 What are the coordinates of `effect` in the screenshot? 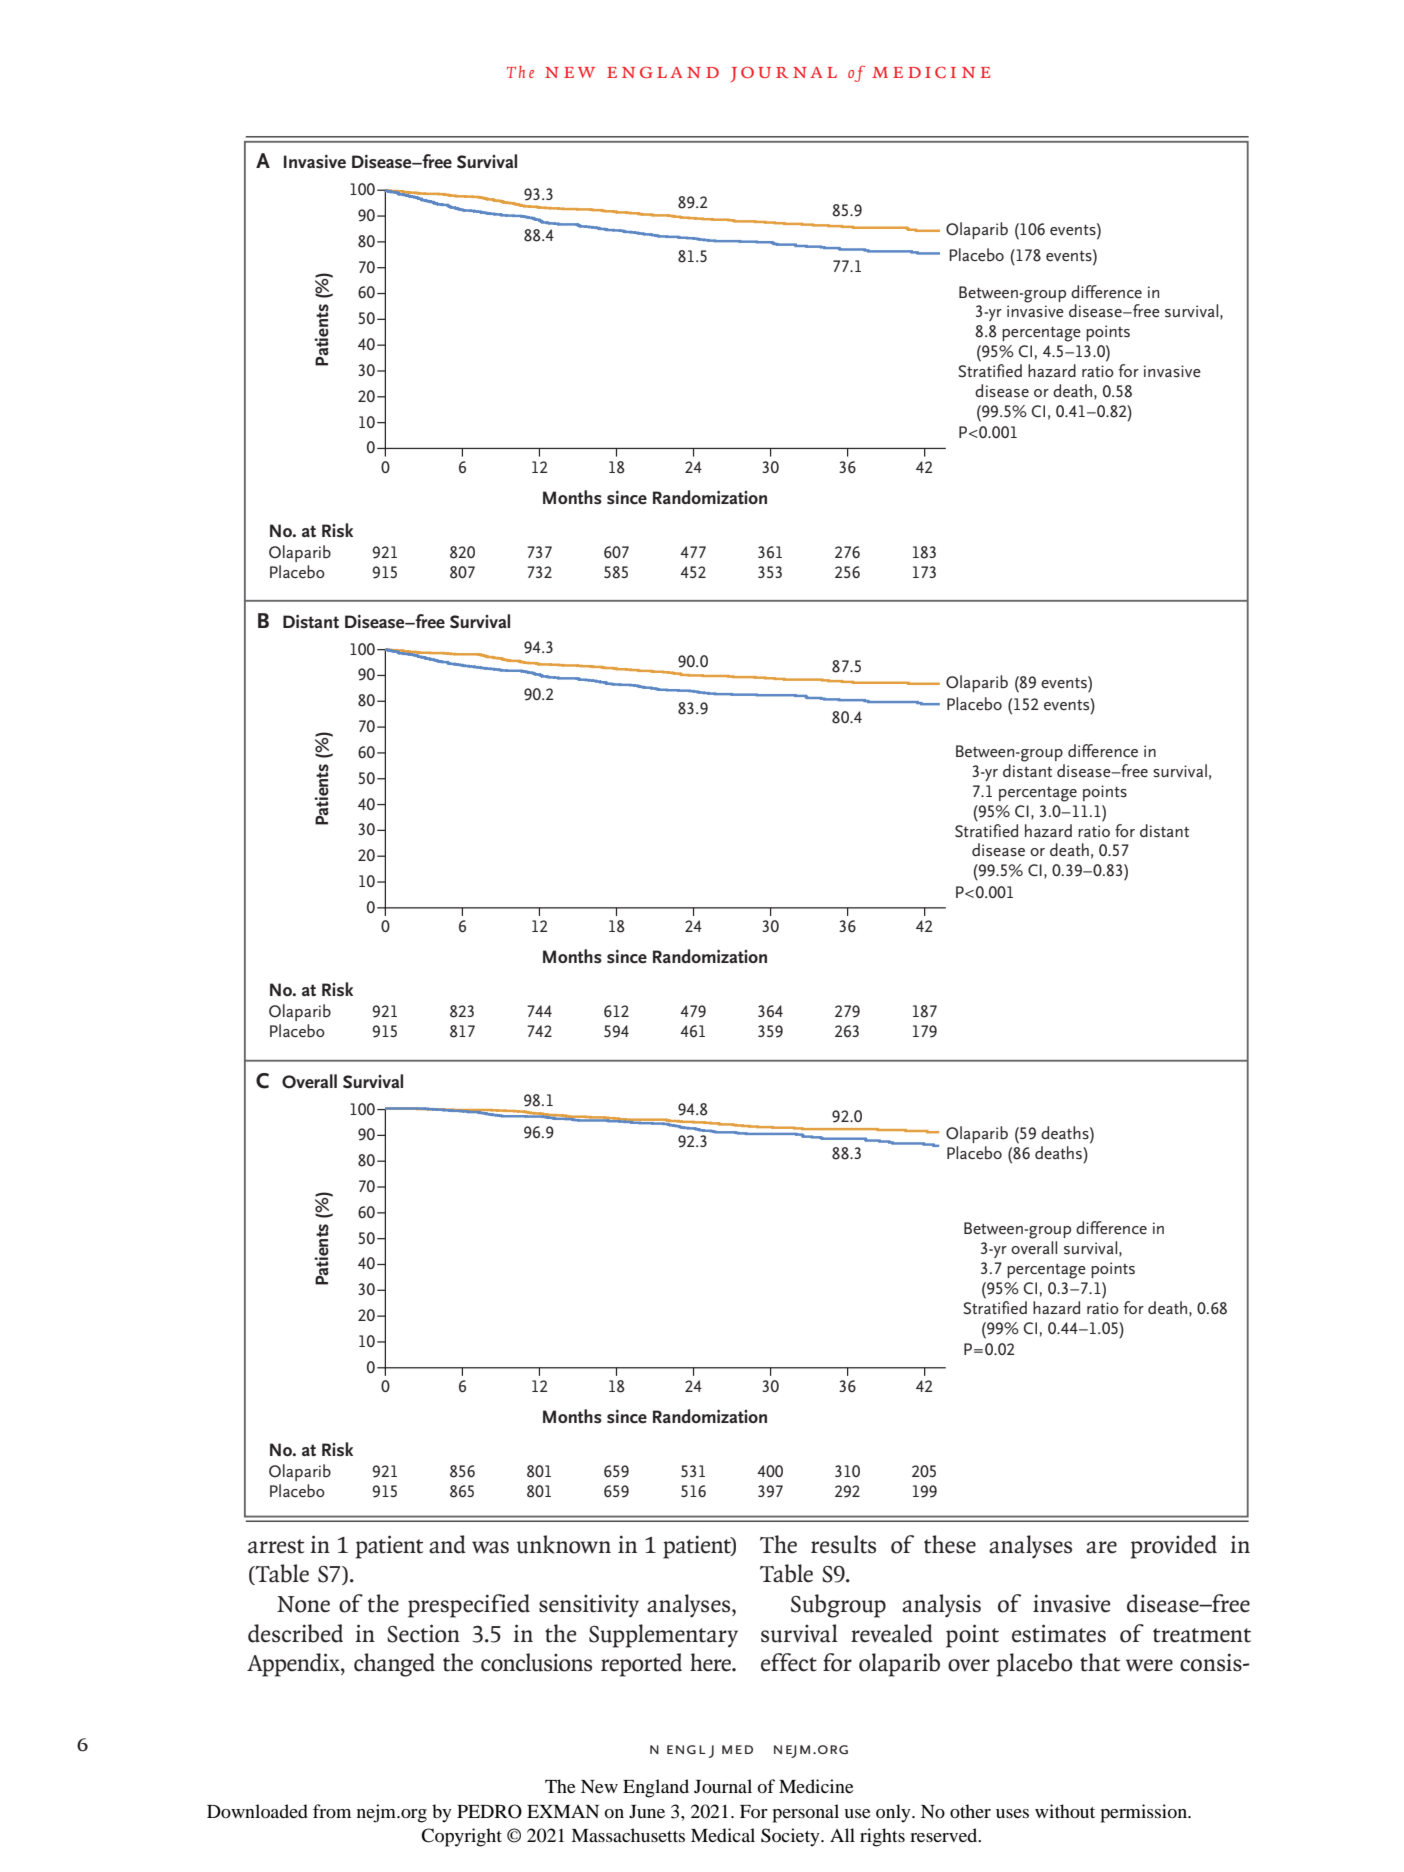 It's located at (789, 1662).
